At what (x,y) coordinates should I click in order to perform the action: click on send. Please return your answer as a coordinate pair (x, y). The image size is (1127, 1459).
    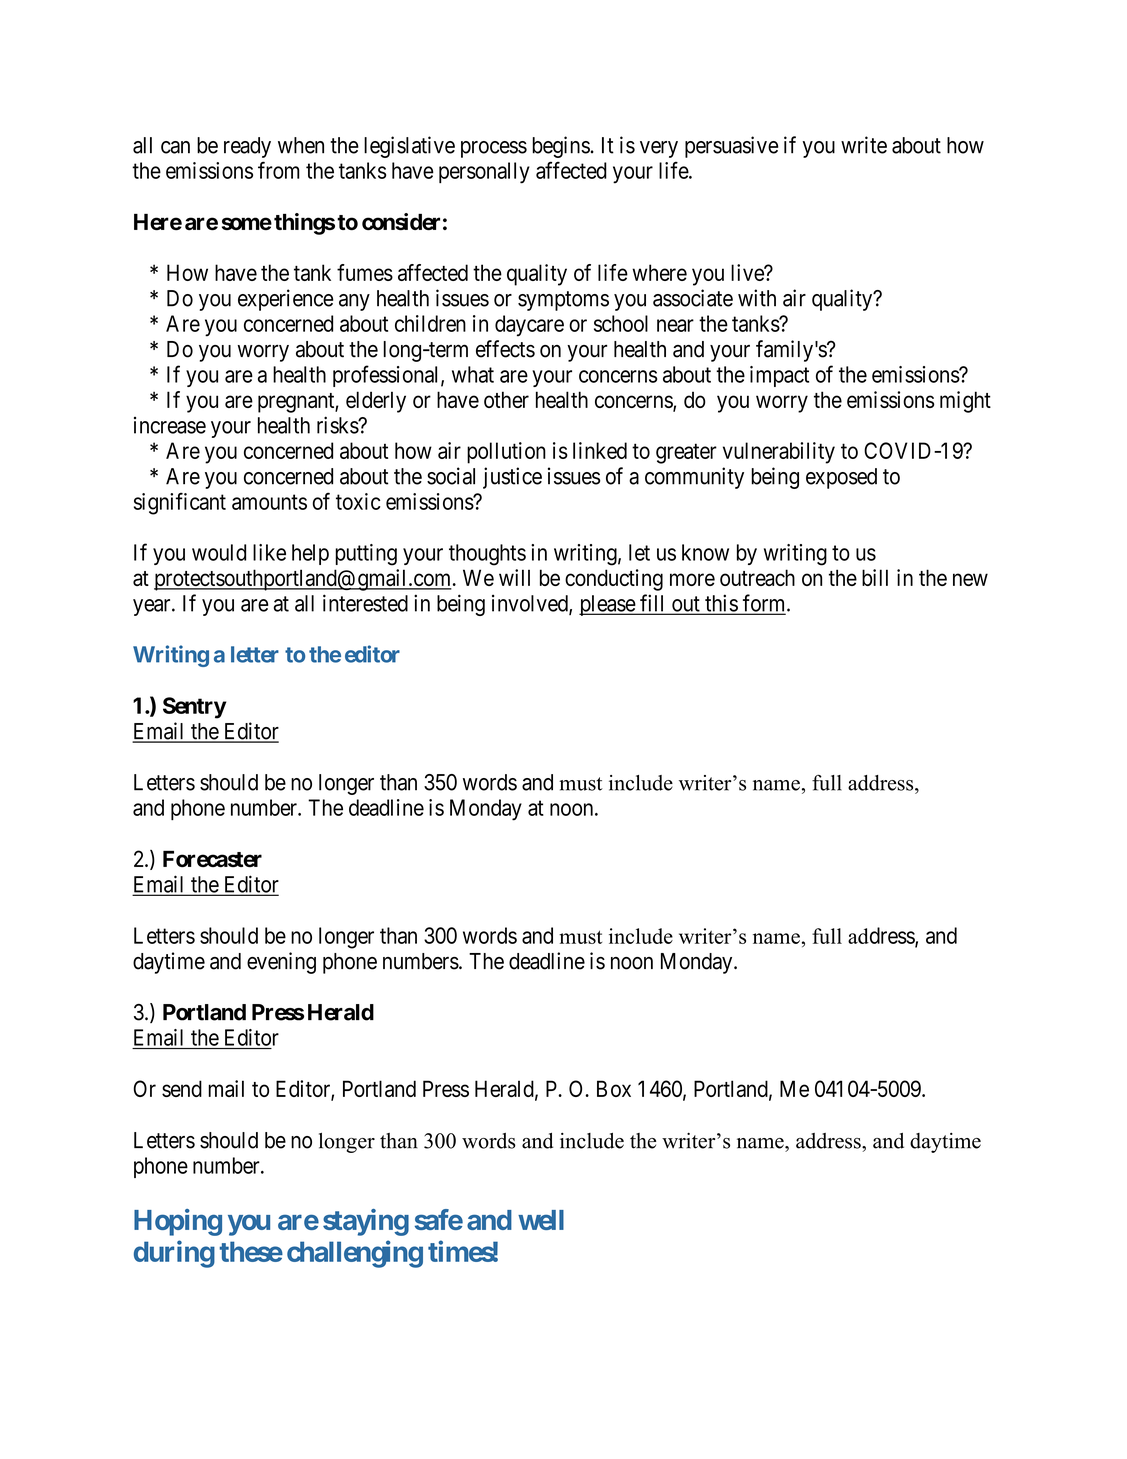
    Looking at the image, I should click on (182, 1088).
